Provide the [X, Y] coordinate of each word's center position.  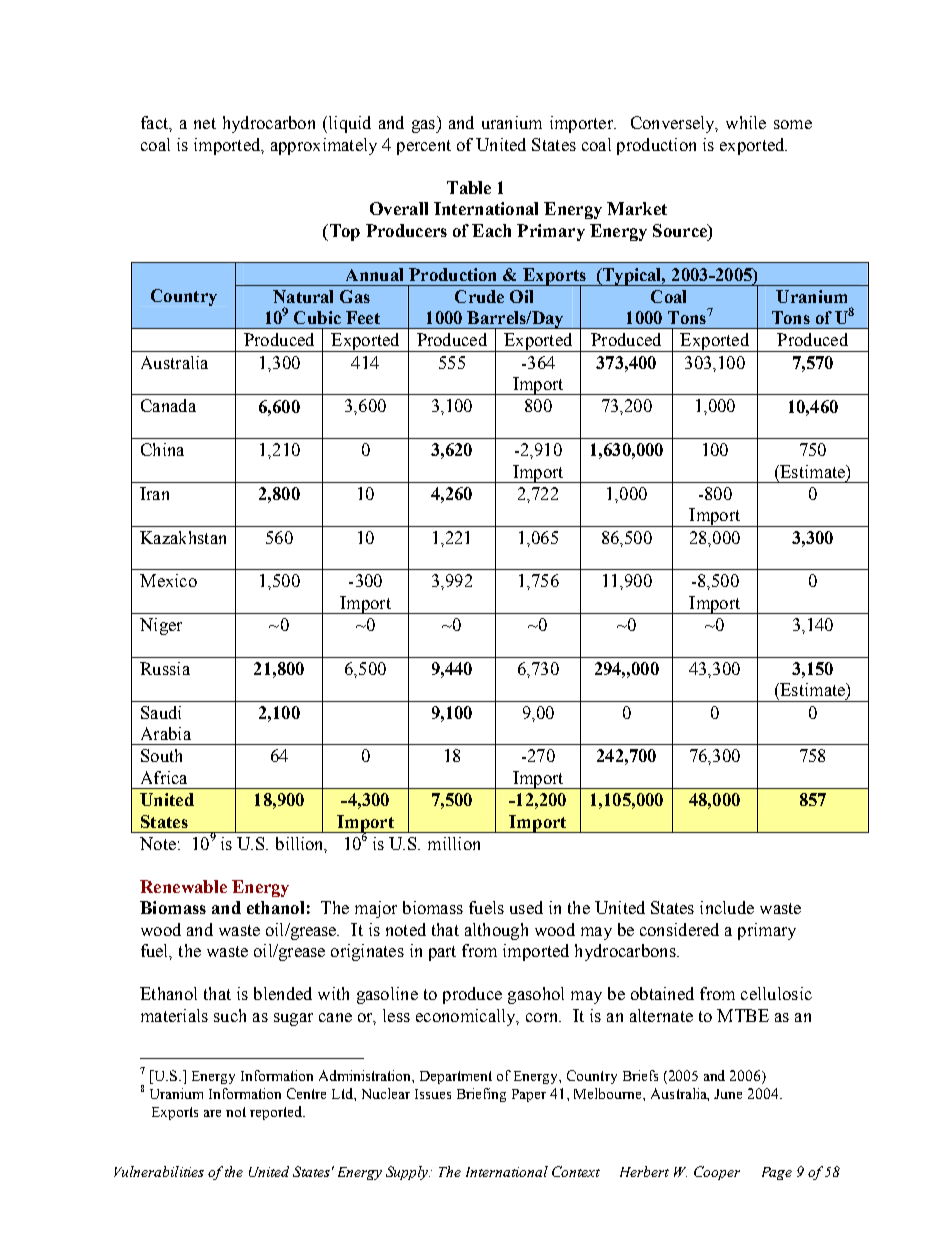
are [212, 1113]
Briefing [481, 1095]
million [454, 843]
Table [469, 187]
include [727, 907]
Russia [165, 668]
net [205, 123]
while [746, 122]
